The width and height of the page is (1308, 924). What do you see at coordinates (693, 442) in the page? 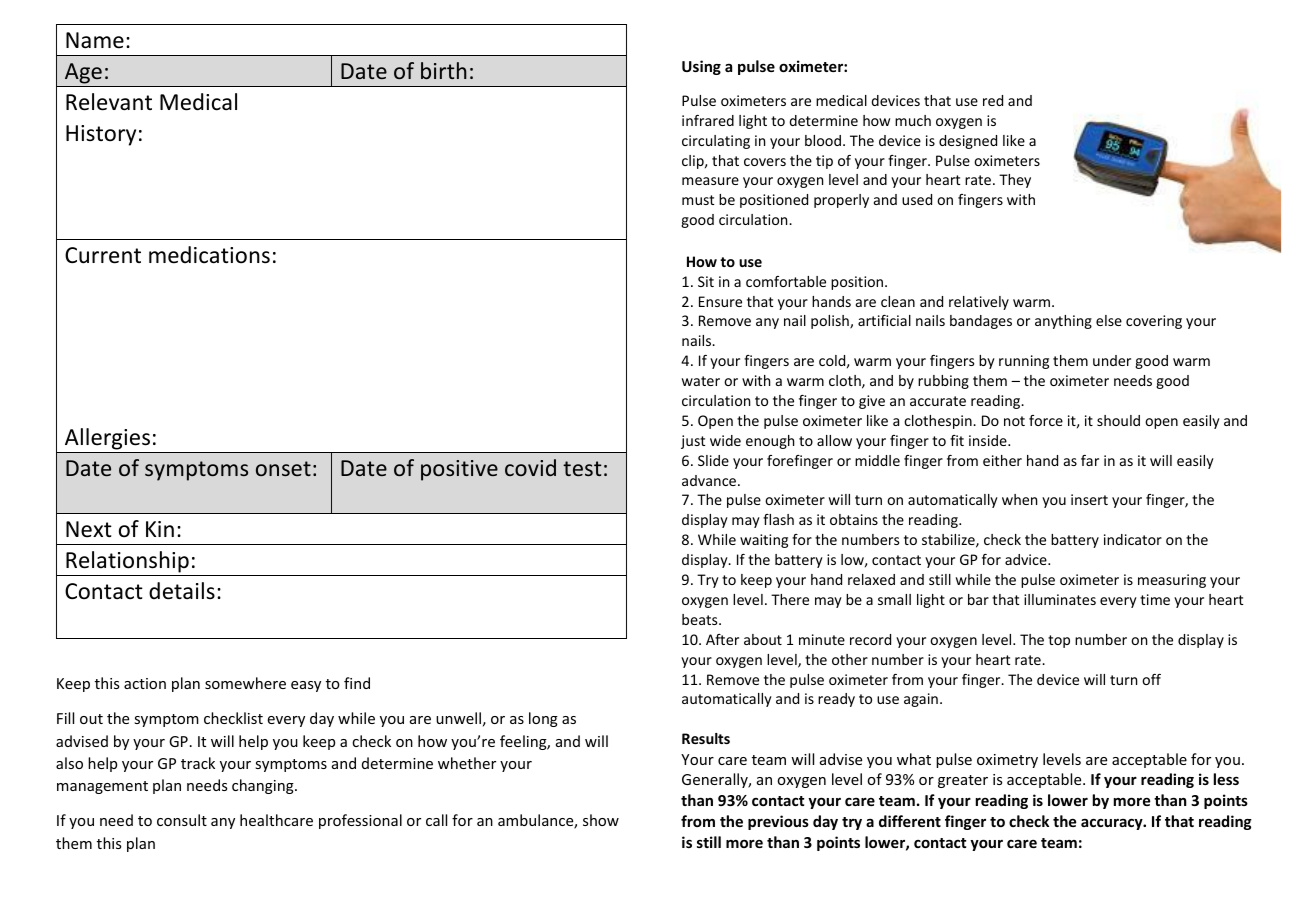
I see `just` at bounding box center [693, 442].
